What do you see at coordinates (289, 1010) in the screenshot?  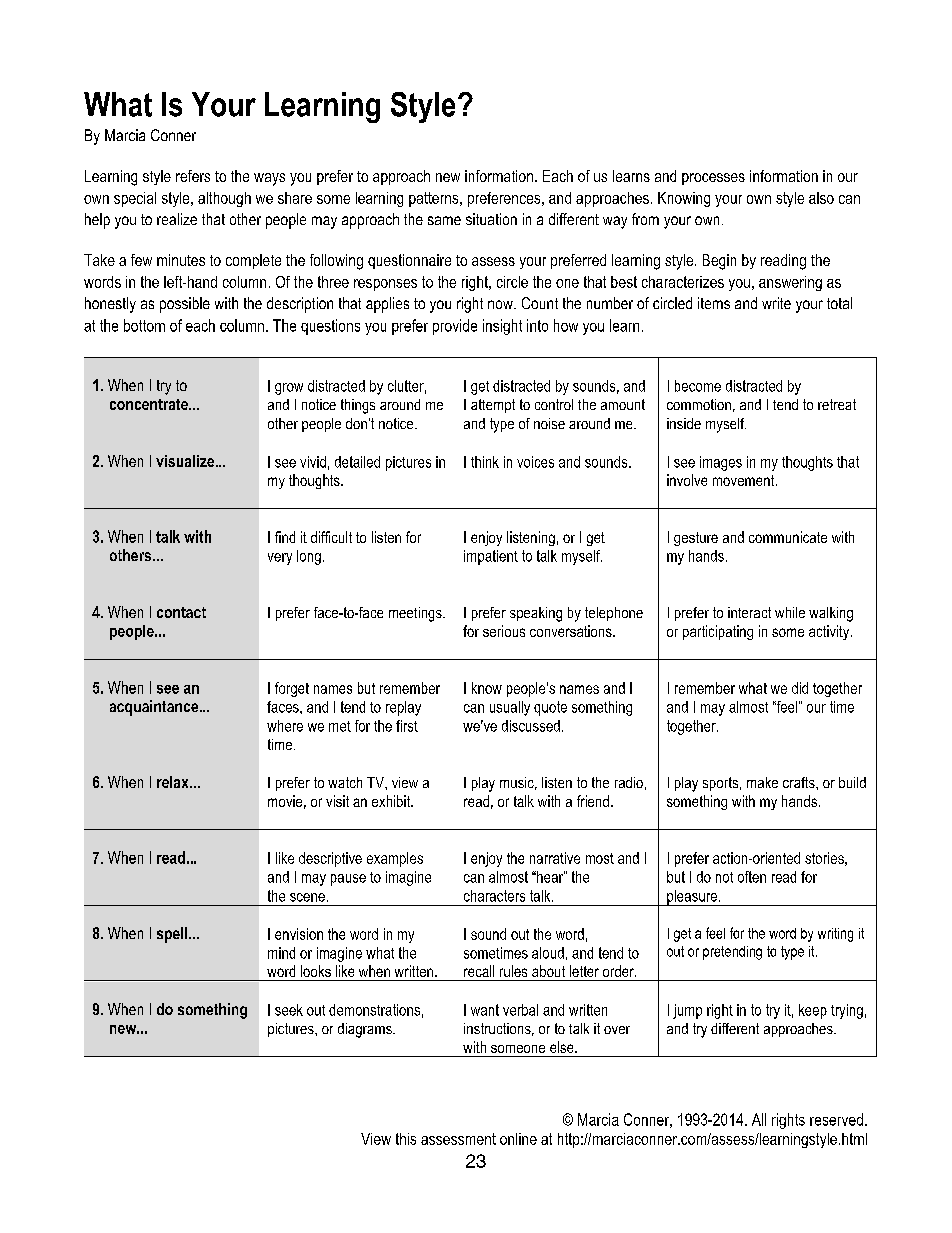 I see `seek` at bounding box center [289, 1010].
